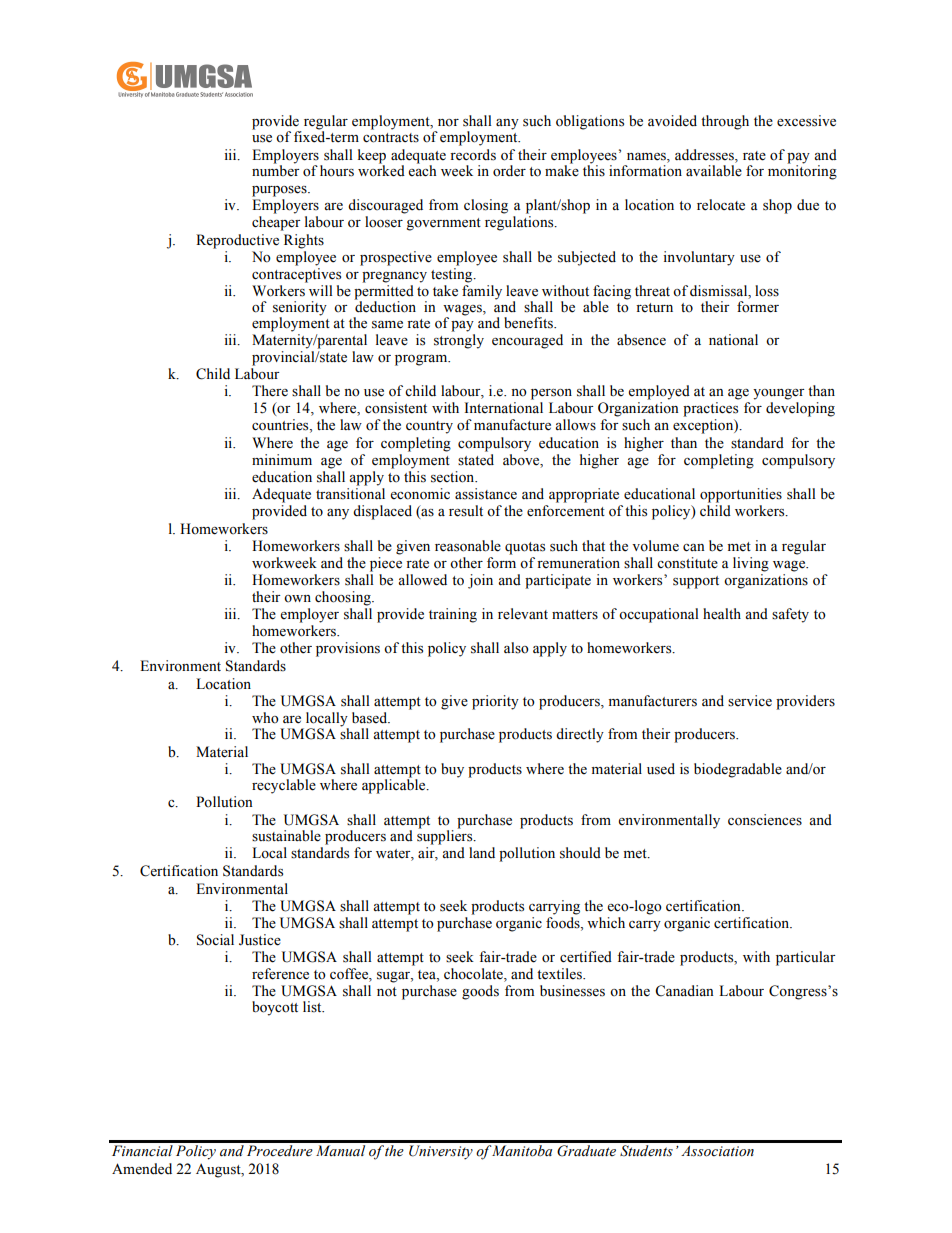  What do you see at coordinates (717, 1151) in the page?
I see `Association` at bounding box center [717, 1151].
